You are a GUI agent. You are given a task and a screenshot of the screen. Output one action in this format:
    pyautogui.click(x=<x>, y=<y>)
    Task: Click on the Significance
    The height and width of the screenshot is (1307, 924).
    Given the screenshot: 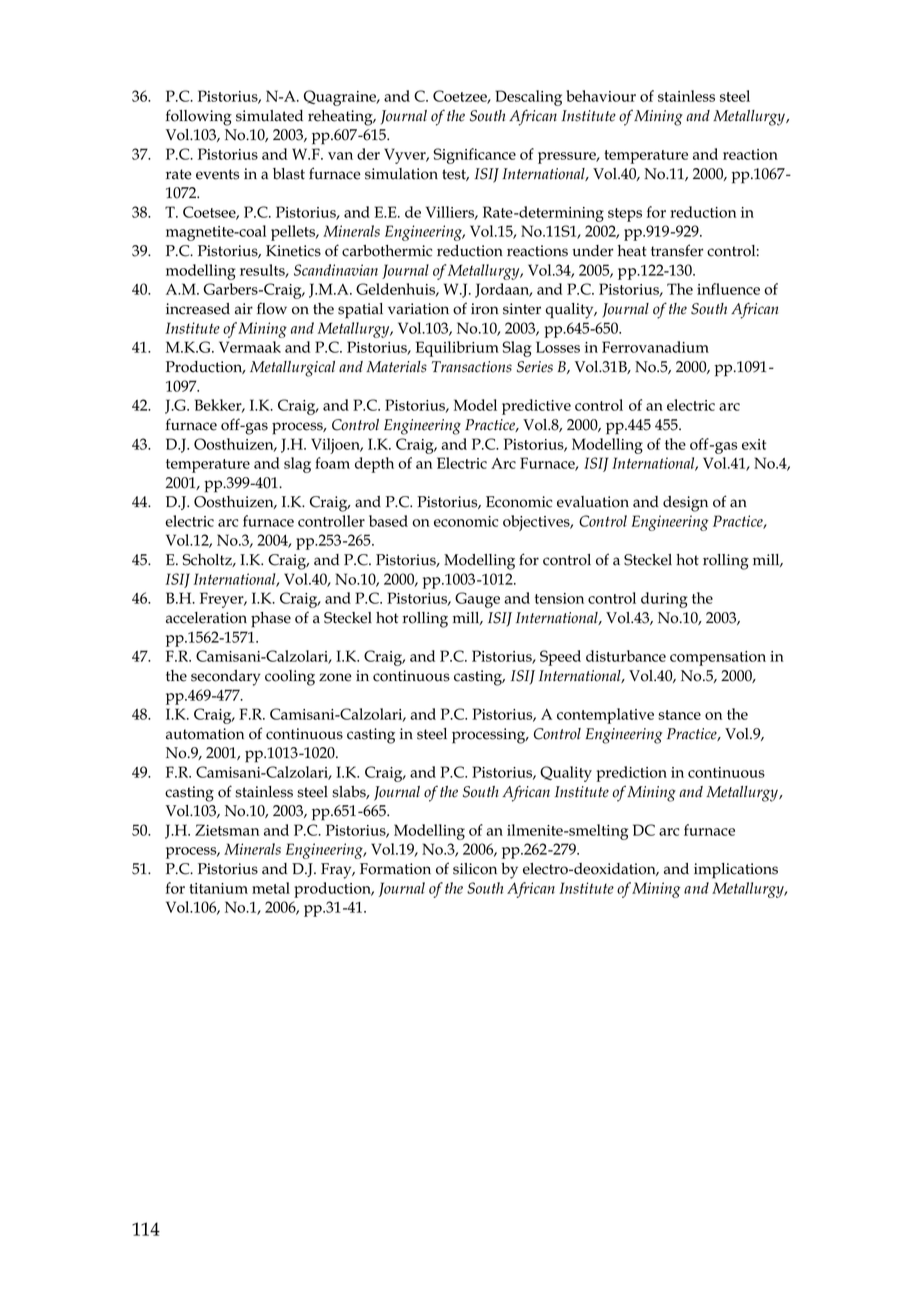 What is the action you would take?
    pyautogui.click(x=475, y=156)
